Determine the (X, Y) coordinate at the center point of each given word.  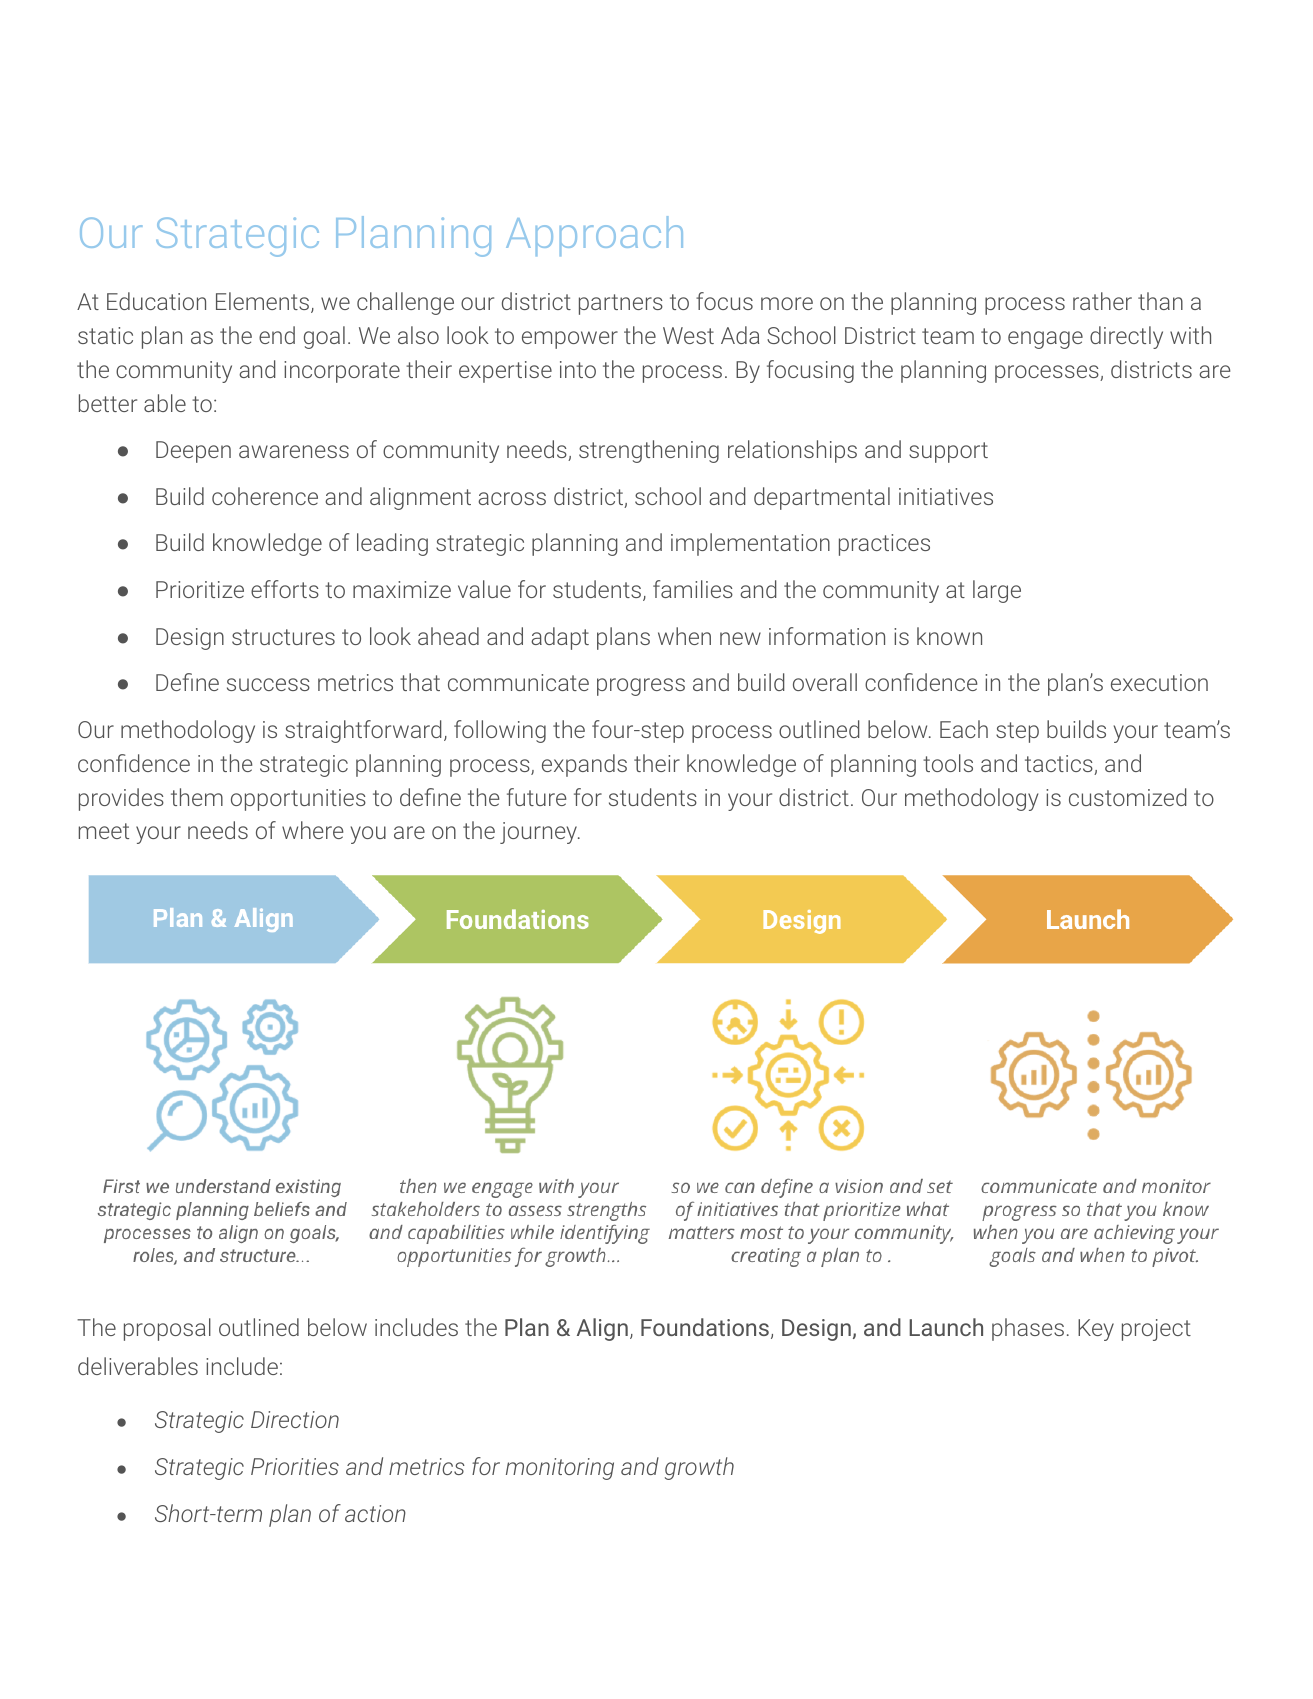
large (997, 591)
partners (621, 304)
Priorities (295, 1466)
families (693, 589)
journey (539, 833)
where (312, 830)
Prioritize (200, 589)
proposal (167, 1329)
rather (1102, 301)
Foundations (705, 1327)
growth (699, 1468)
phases (1028, 1329)
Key (1096, 1330)
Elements (262, 301)
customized (1128, 797)
